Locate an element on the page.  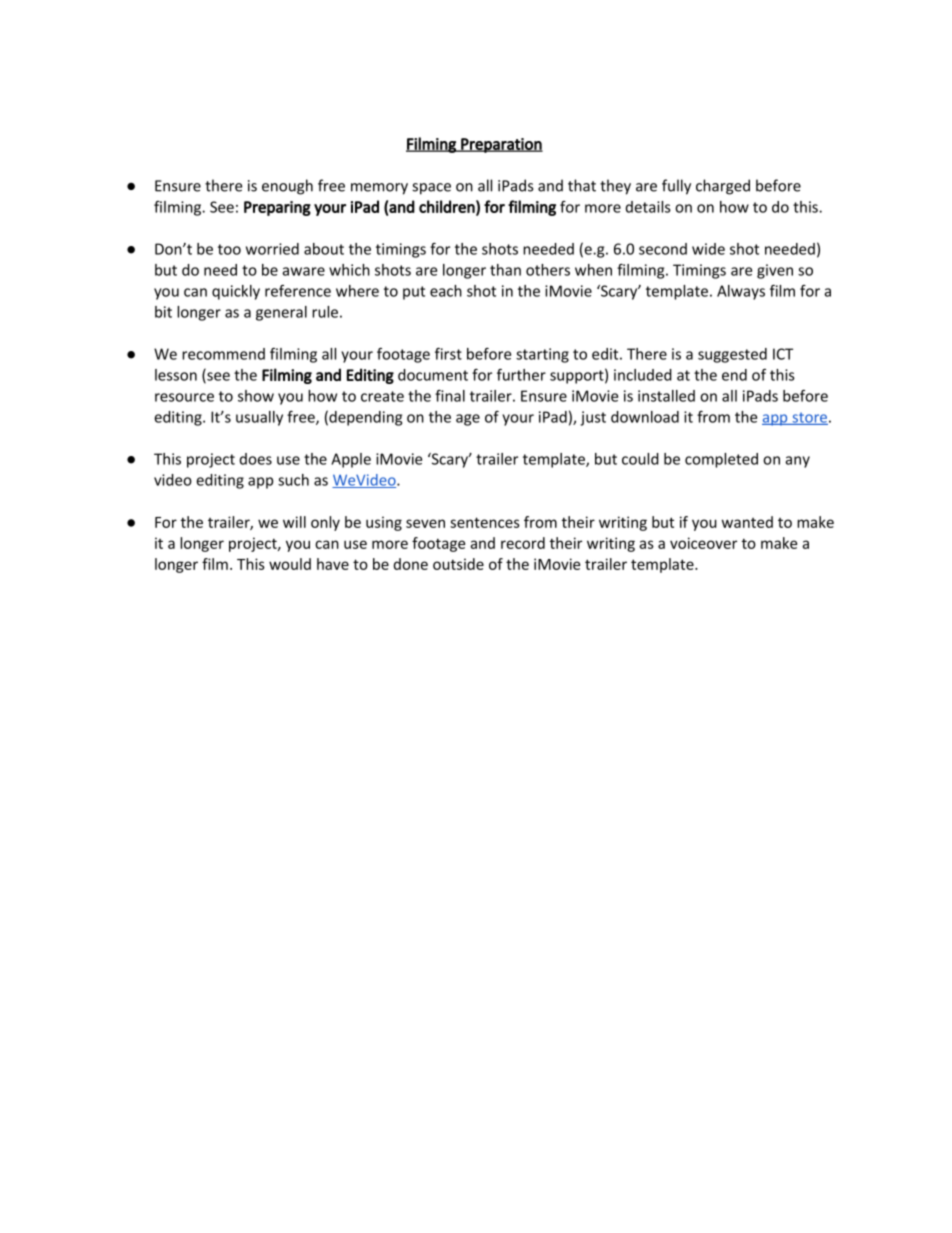
would is located at coordinates (290, 564).
